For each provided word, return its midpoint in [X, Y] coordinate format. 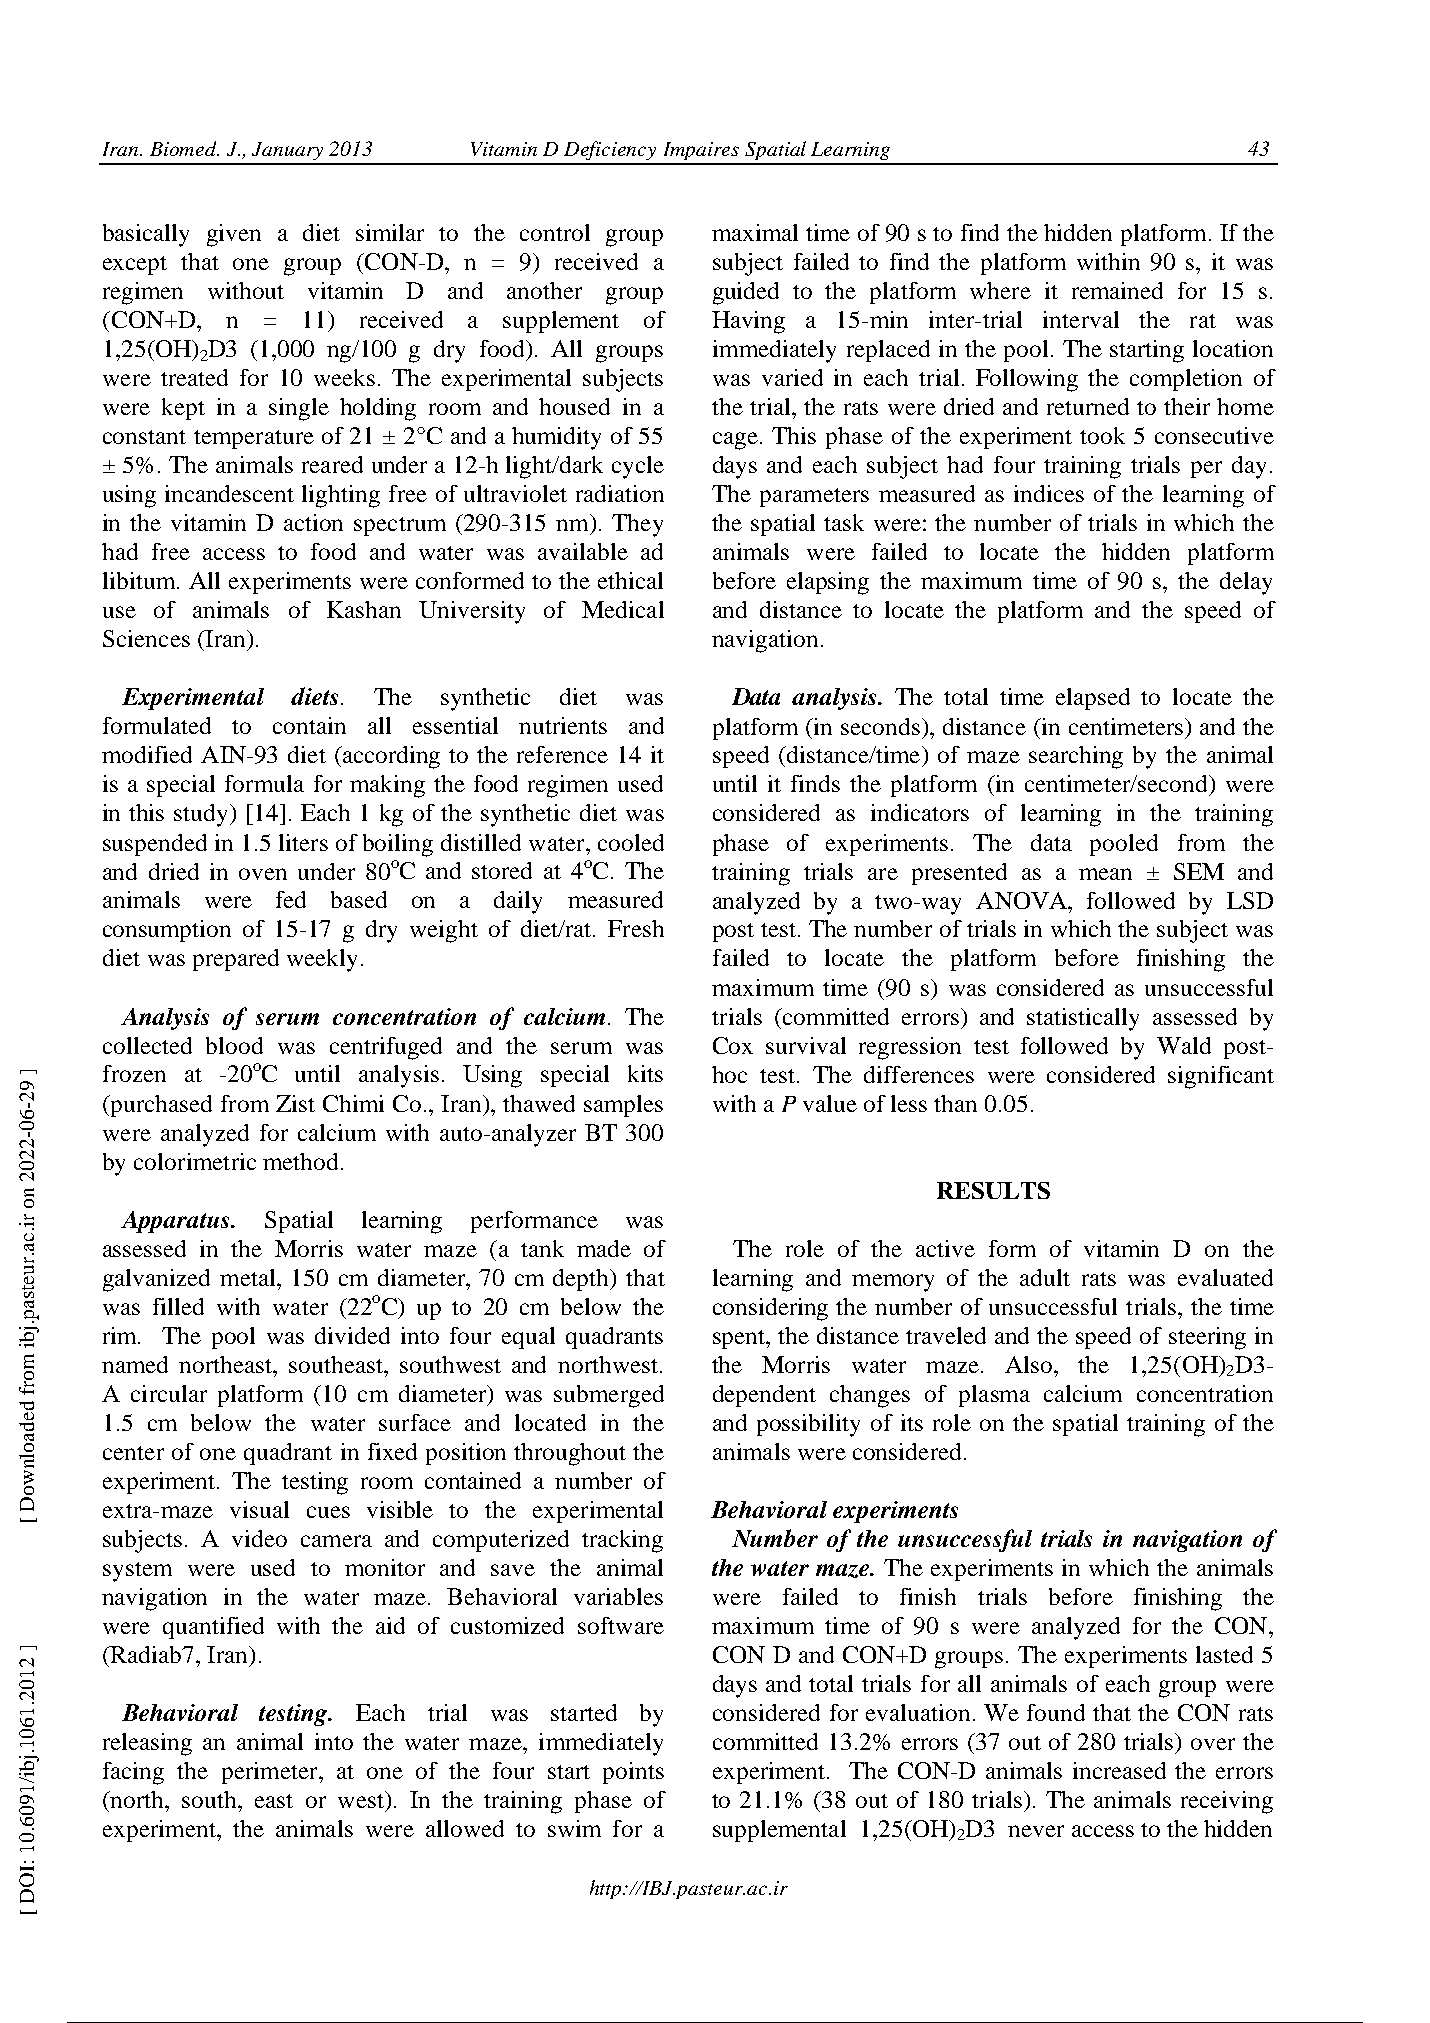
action [313, 522]
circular [169, 1393]
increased [1119, 1770]
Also [1030, 1364]
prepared [236, 960]
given [234, 235]
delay [1246, 583]
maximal [755, 232]
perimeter [271, 1773]
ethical [630, 580]
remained [1117, 290]
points [633, 1773]
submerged [609, 1396]
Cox [733, 1045]
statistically [1083, 1019]
